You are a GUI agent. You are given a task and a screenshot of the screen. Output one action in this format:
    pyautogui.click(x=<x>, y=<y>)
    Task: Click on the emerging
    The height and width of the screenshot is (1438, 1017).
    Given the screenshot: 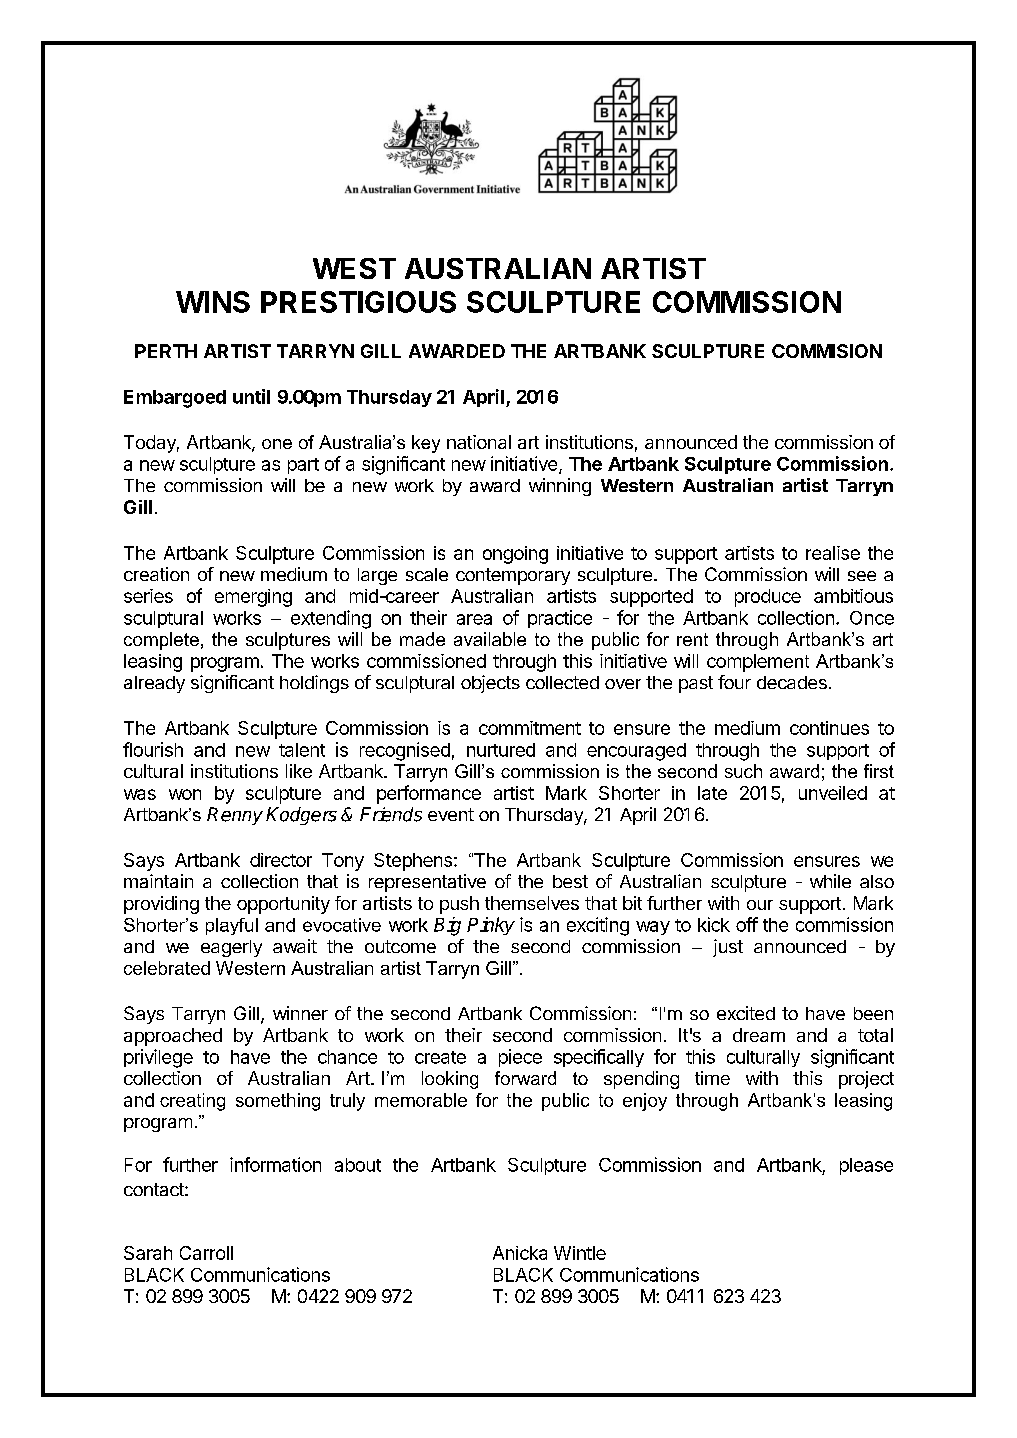 What is the action you would take?
    pyautogui.click(x=253, y=598)
